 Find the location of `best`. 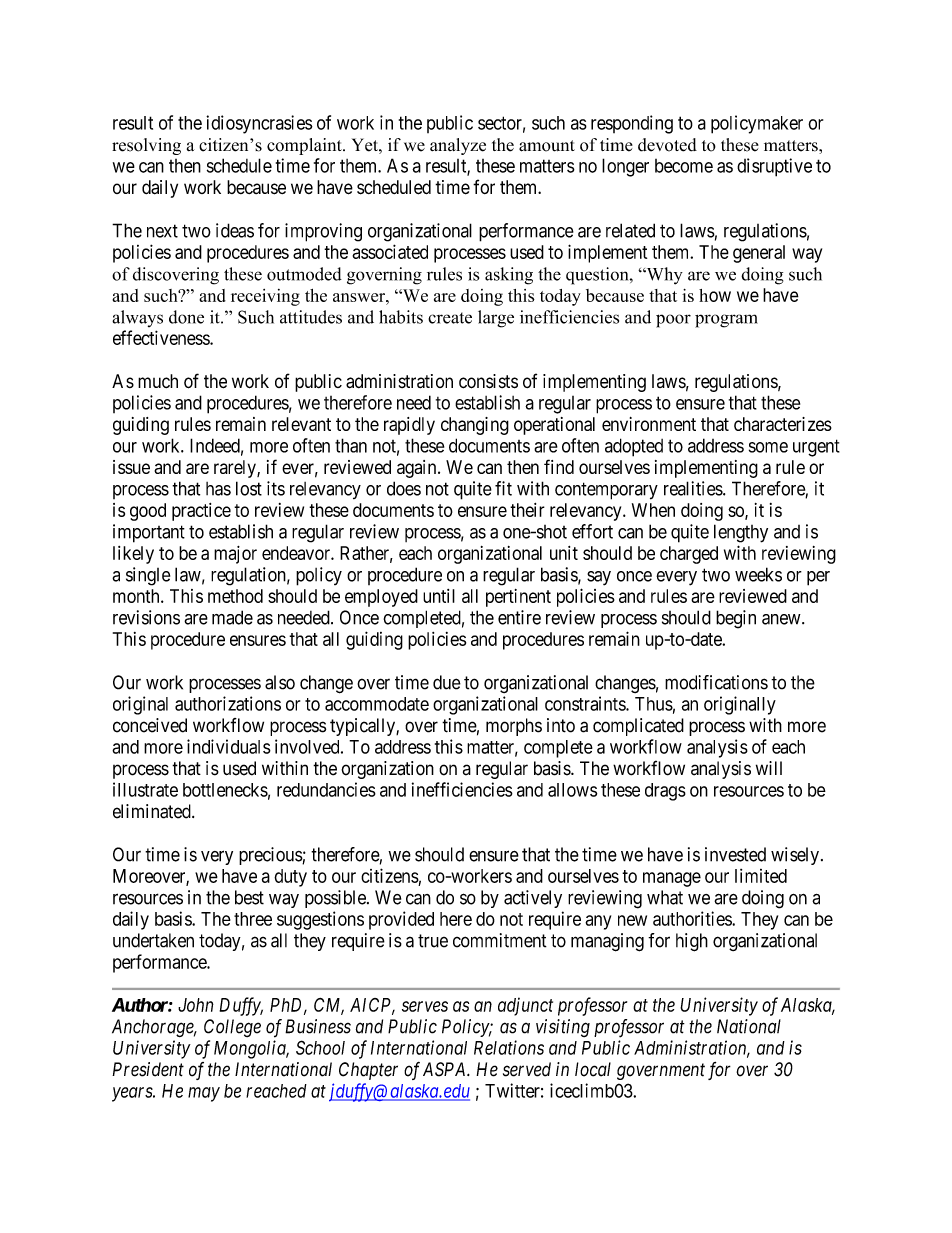

best is located at coordinates (249, 897).
